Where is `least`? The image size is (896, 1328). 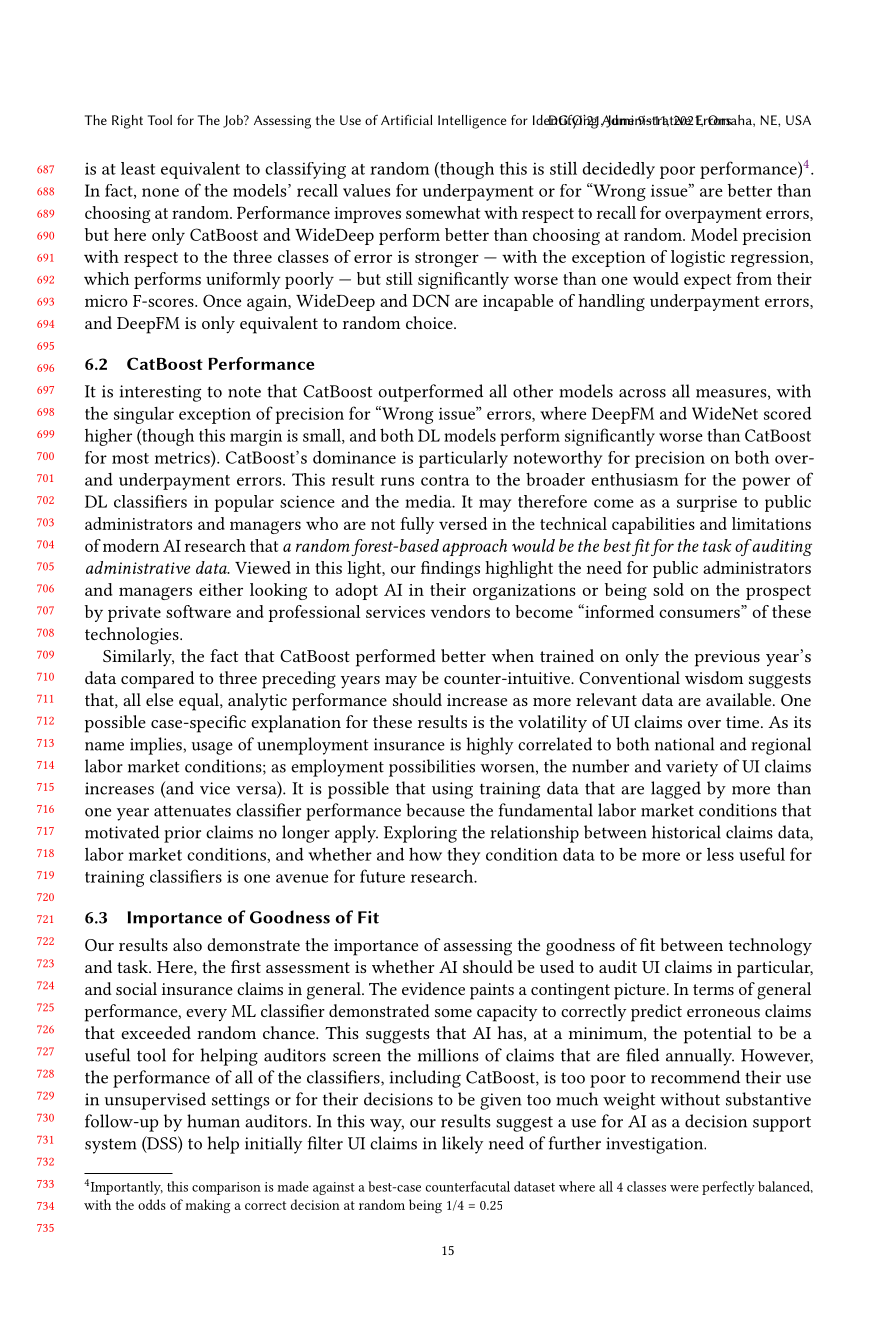
least is located at coordinates (138, 168).
